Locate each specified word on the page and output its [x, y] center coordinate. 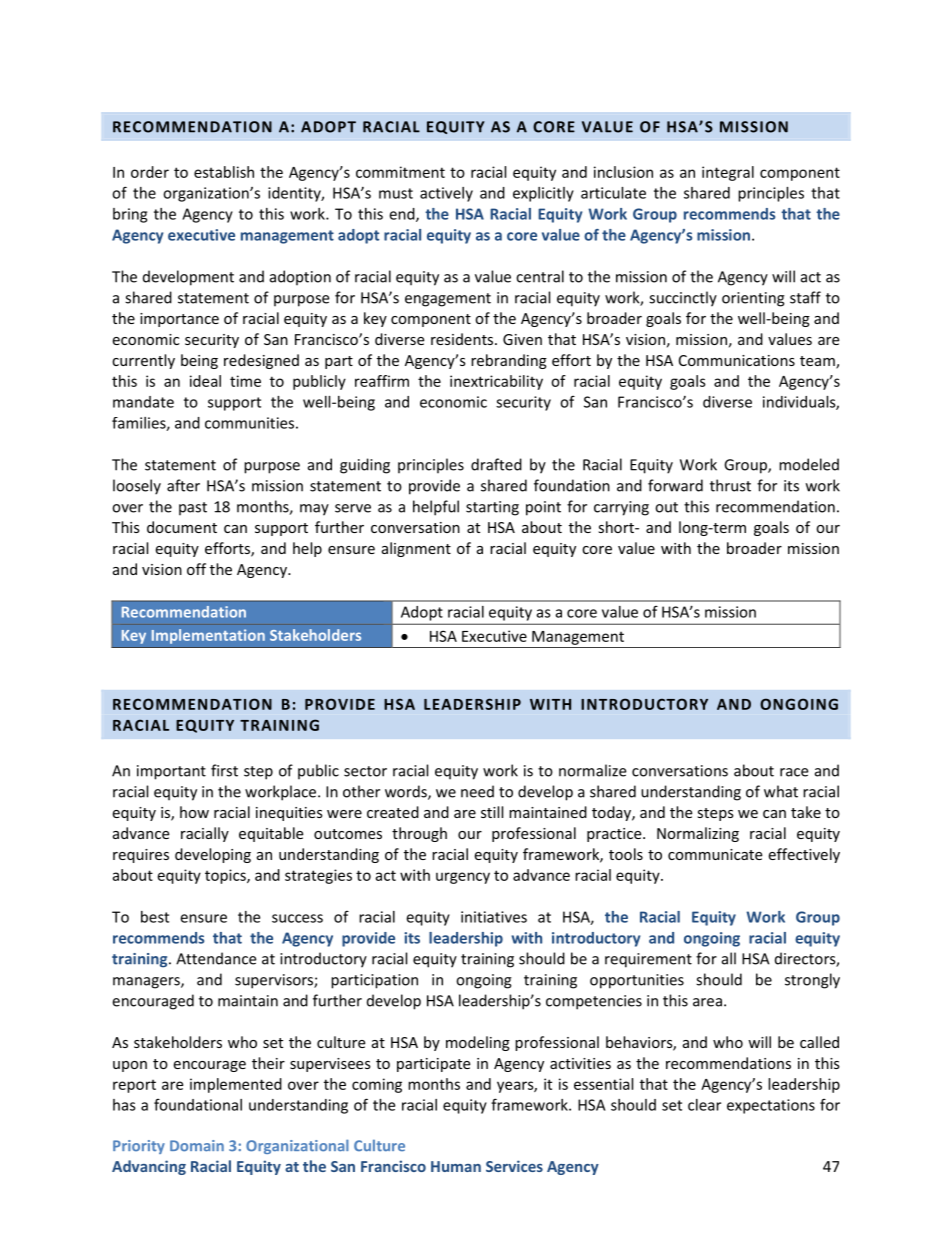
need [477, 791]
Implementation [208, 636]
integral [728, 173]
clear [704, 1105]
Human [456, 1166]
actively [446, 194]
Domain [197, 1146]
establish [224, 172]
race [794, 772]
